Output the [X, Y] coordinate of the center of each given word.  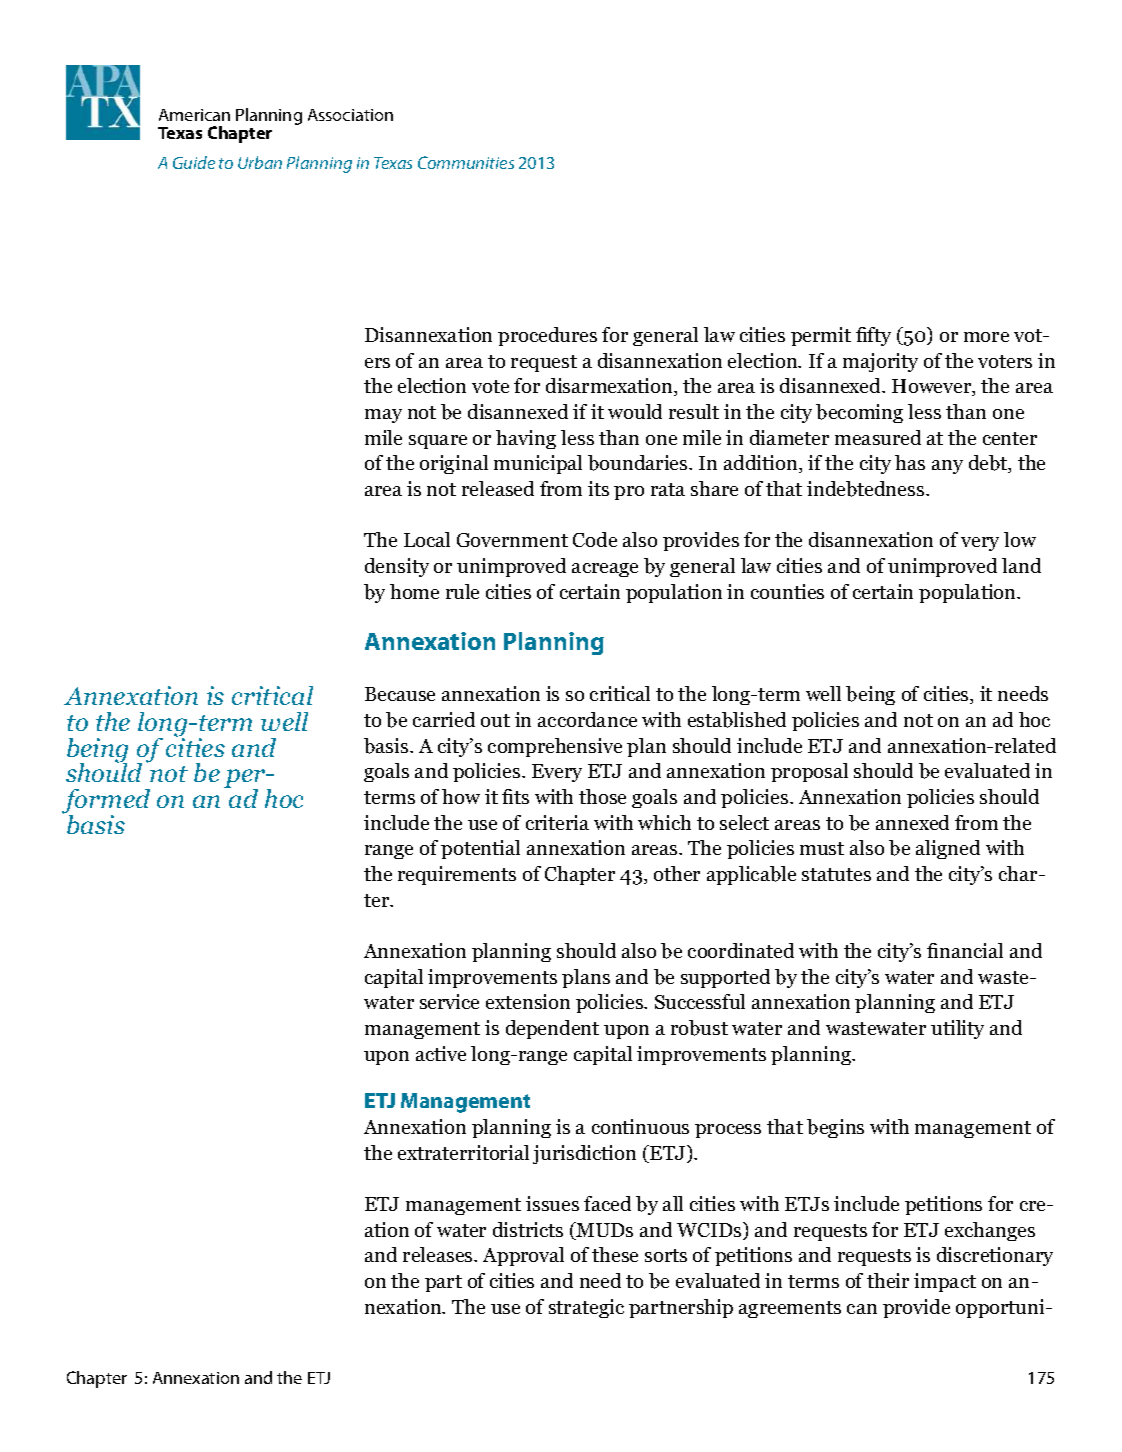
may [383, 416]
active [441, 1053]
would [635, 411]
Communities [466, 162]
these [615, 1254]
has [910, 462]
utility [957, 1029]
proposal [809, 772]
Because [400, 694]
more [986, 337]
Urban [260, 162]
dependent [552, 1029]
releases [439, 1254]
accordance [587, 719]
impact [945, 1282]
